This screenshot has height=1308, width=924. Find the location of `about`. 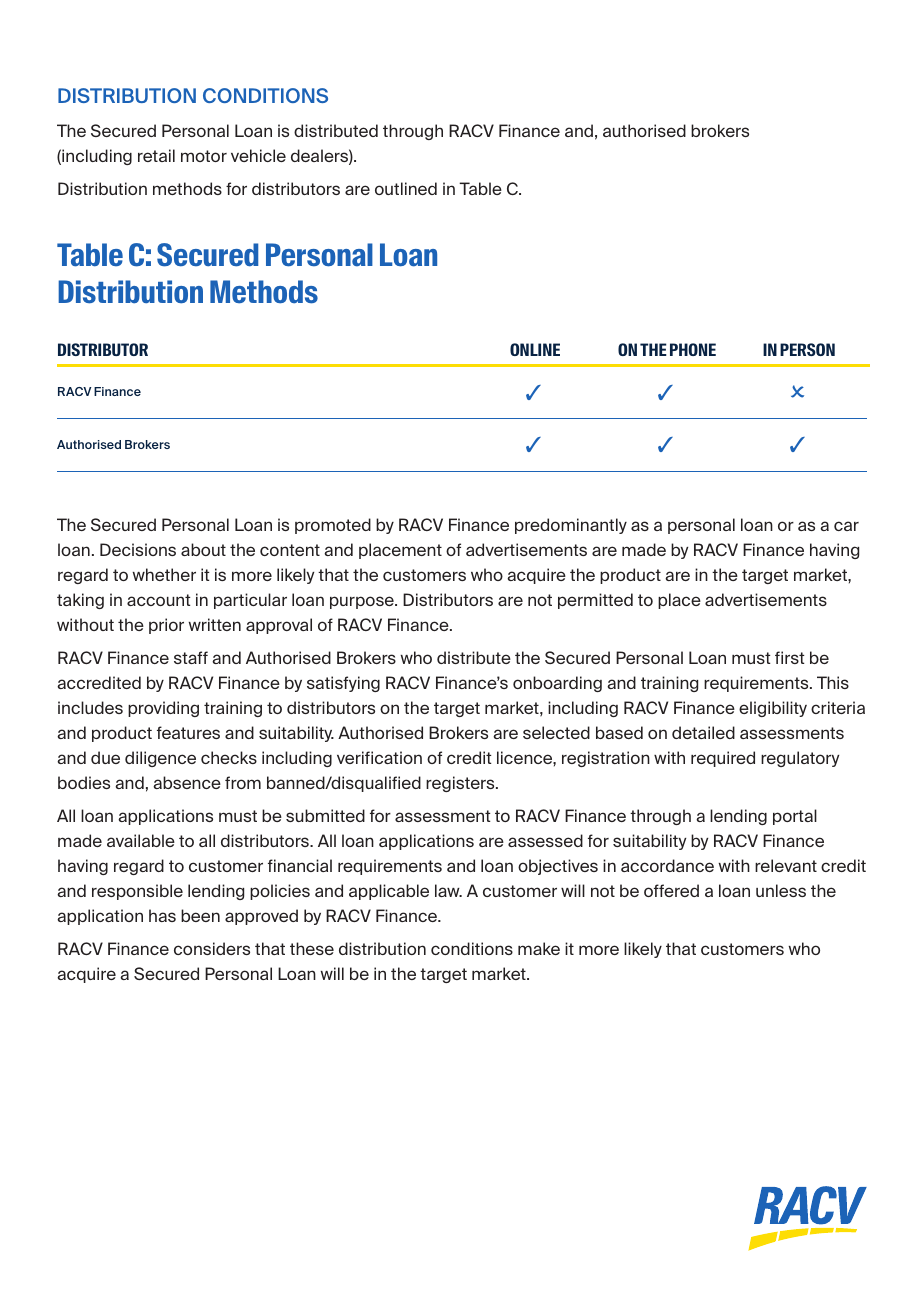

about is located at coordinates (203, 549).
